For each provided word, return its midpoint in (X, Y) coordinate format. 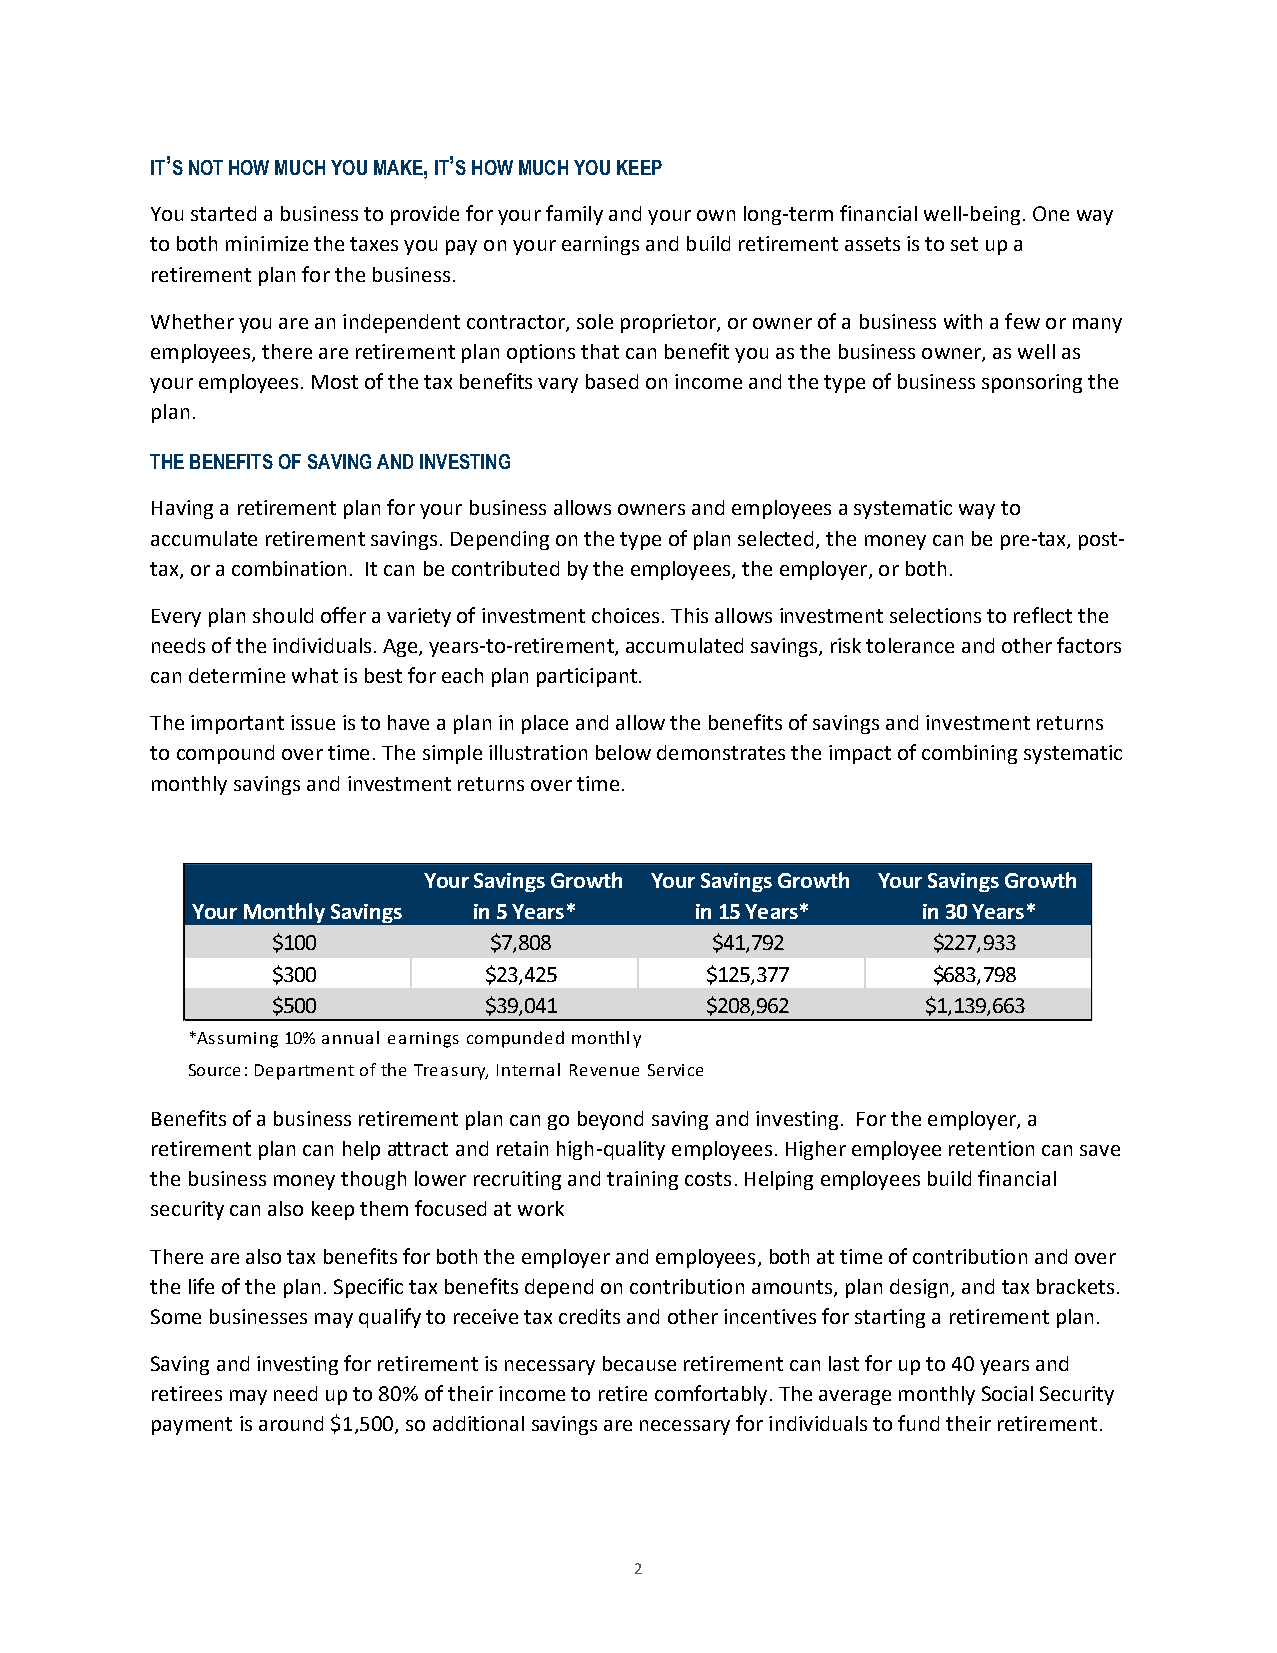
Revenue (604, 1070)
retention (991, 1148)
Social (1007, 1393)
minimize (267, 243)
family (574, 215)
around (291, 1423)
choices (625, 615)
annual (350, 1037)
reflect (1043, 615)
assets (872, 244)
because (639, 1363)
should (283, 615)
